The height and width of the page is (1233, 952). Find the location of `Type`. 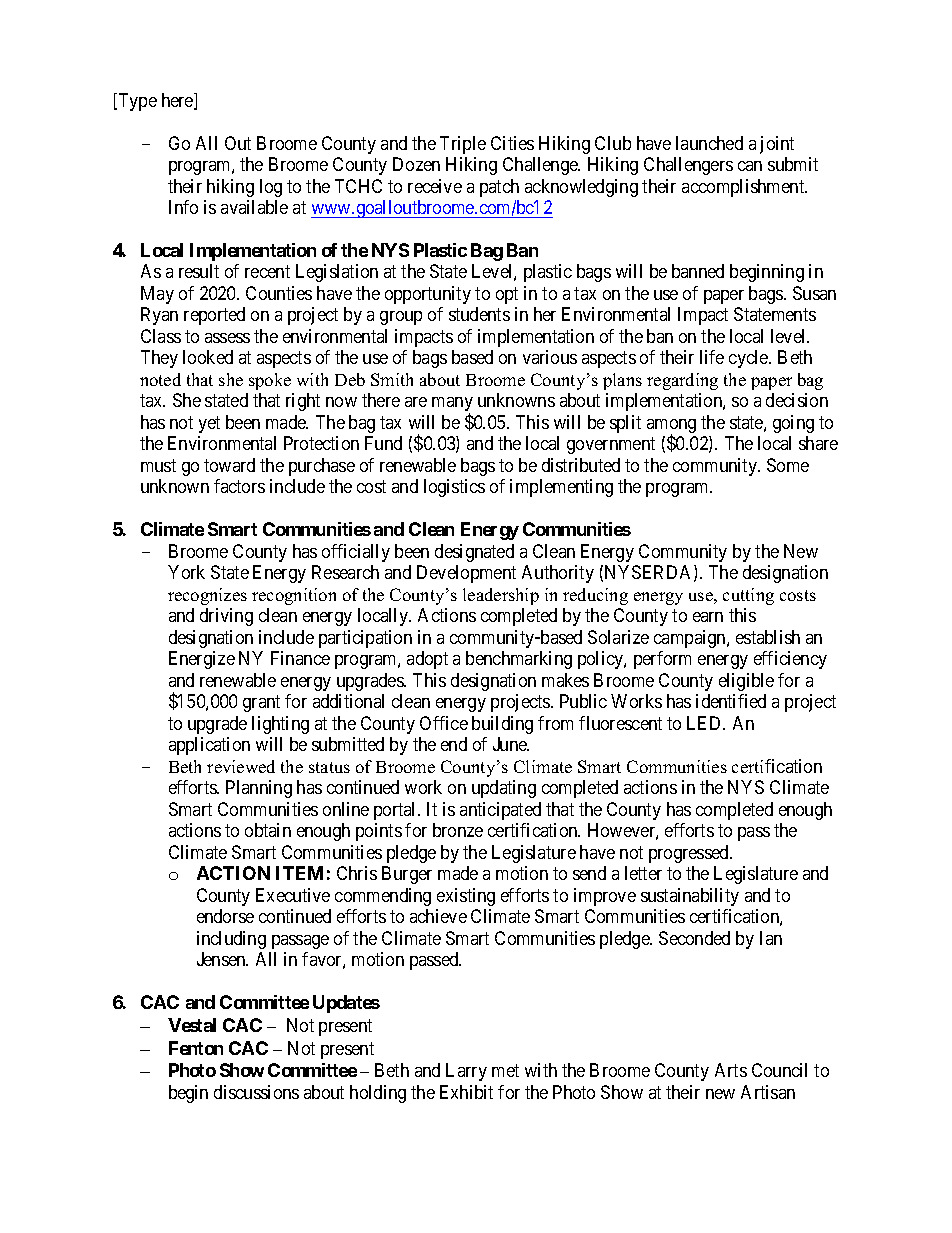

Type is located at coordinates (136, 102).
